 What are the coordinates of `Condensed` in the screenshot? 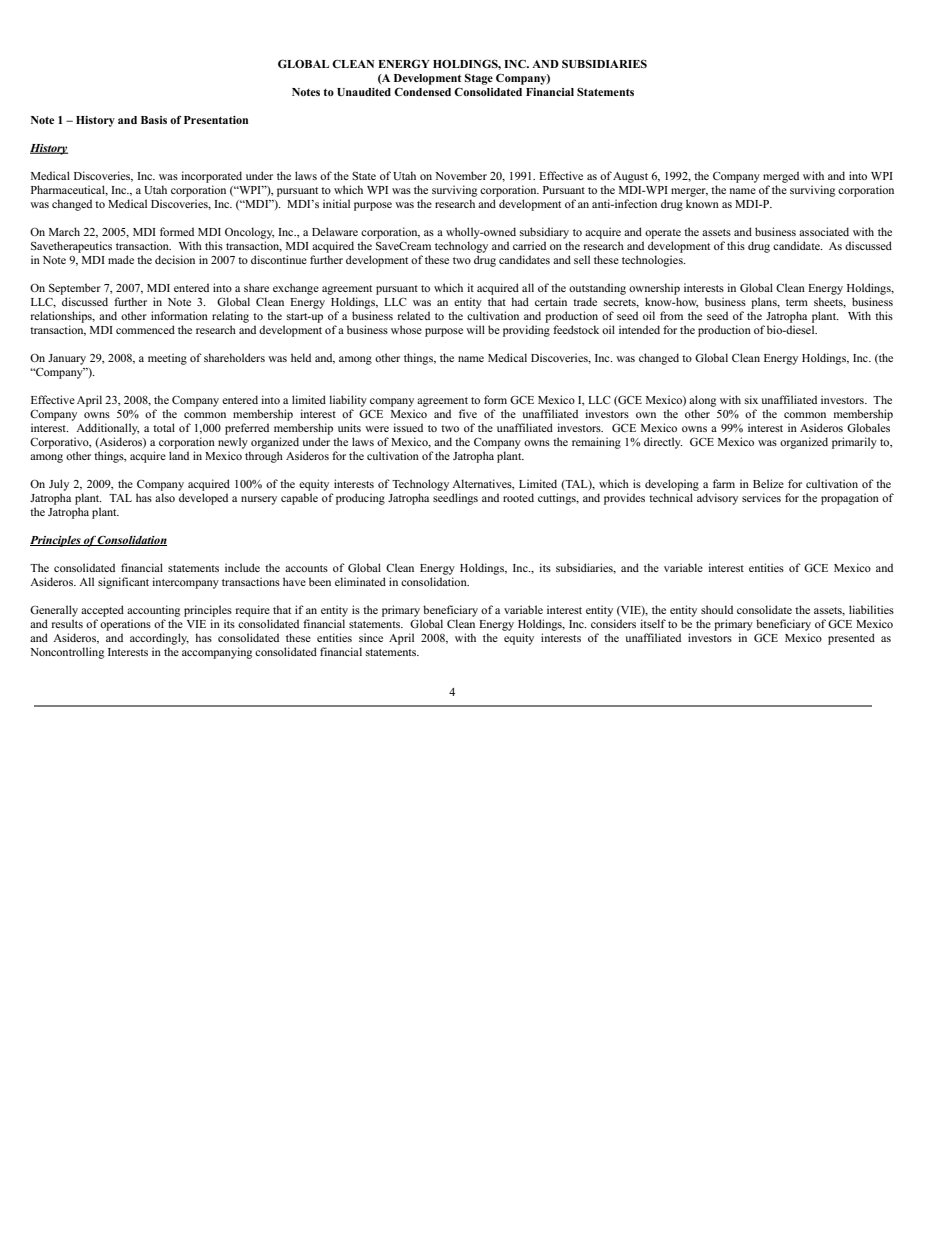 It's located at (422, 91).
